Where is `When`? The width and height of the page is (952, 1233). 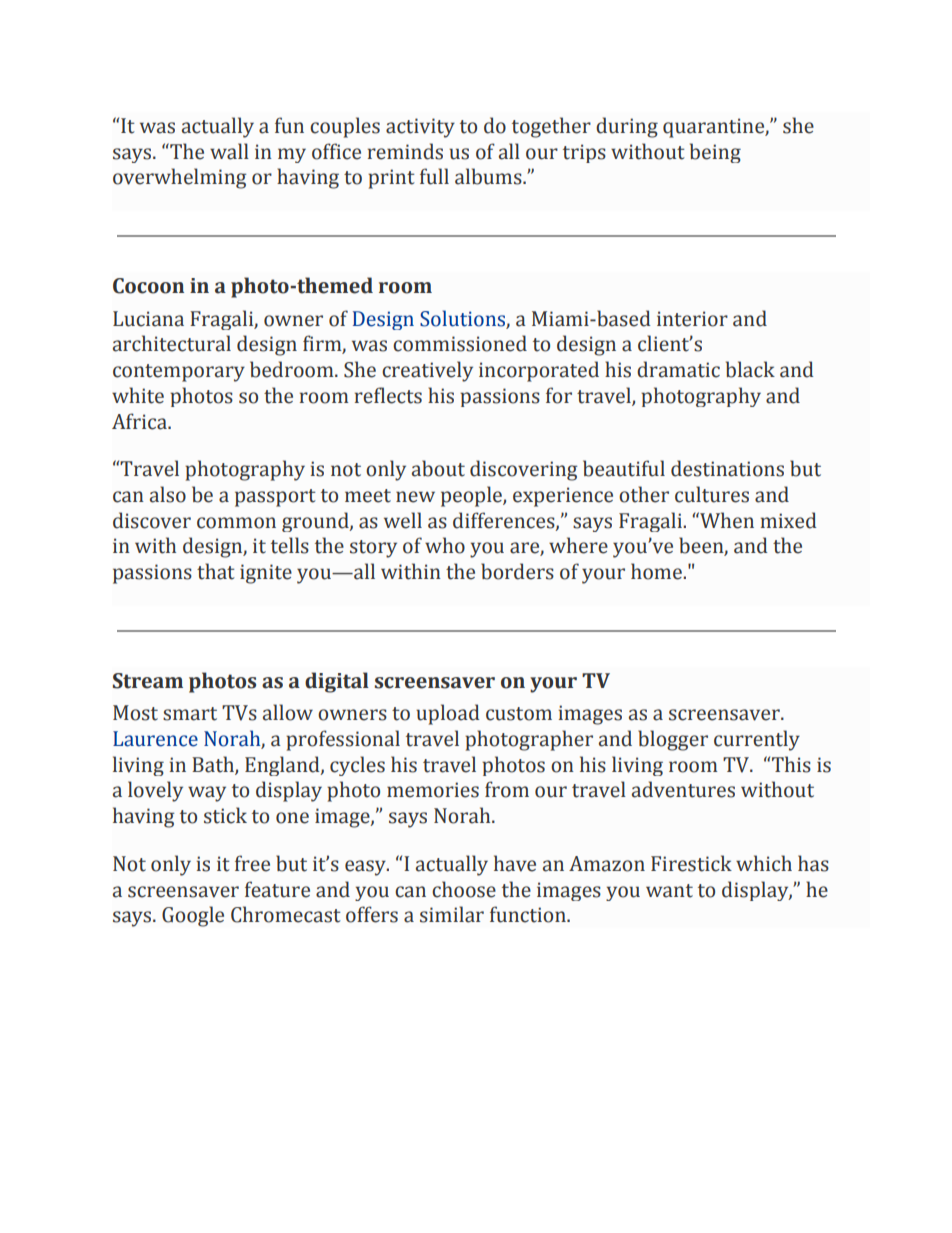
When is located at coordinates (726, 520).
